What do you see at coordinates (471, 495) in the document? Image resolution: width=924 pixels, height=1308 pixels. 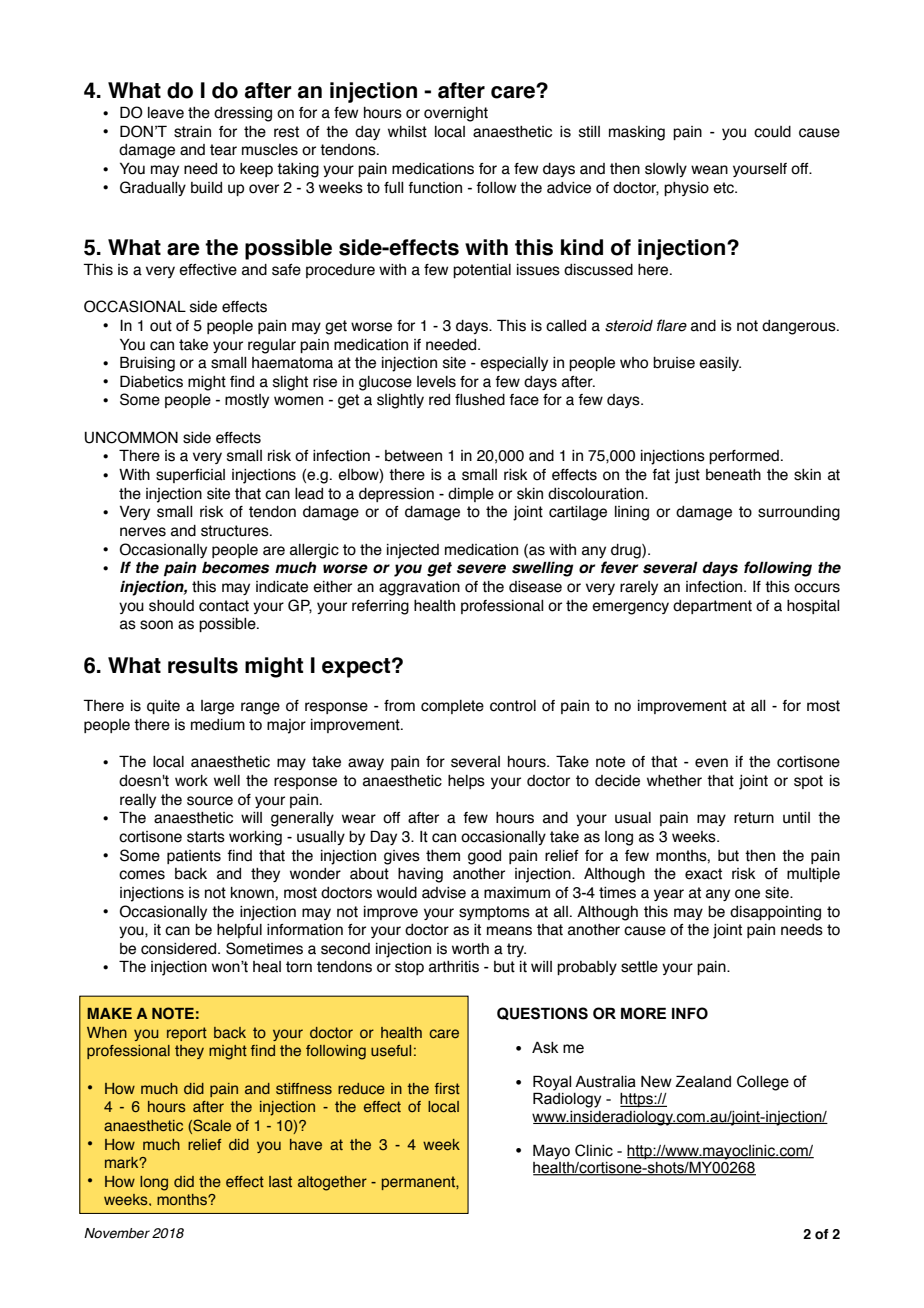 I see `dimple` at bounding box center [471, 495].
